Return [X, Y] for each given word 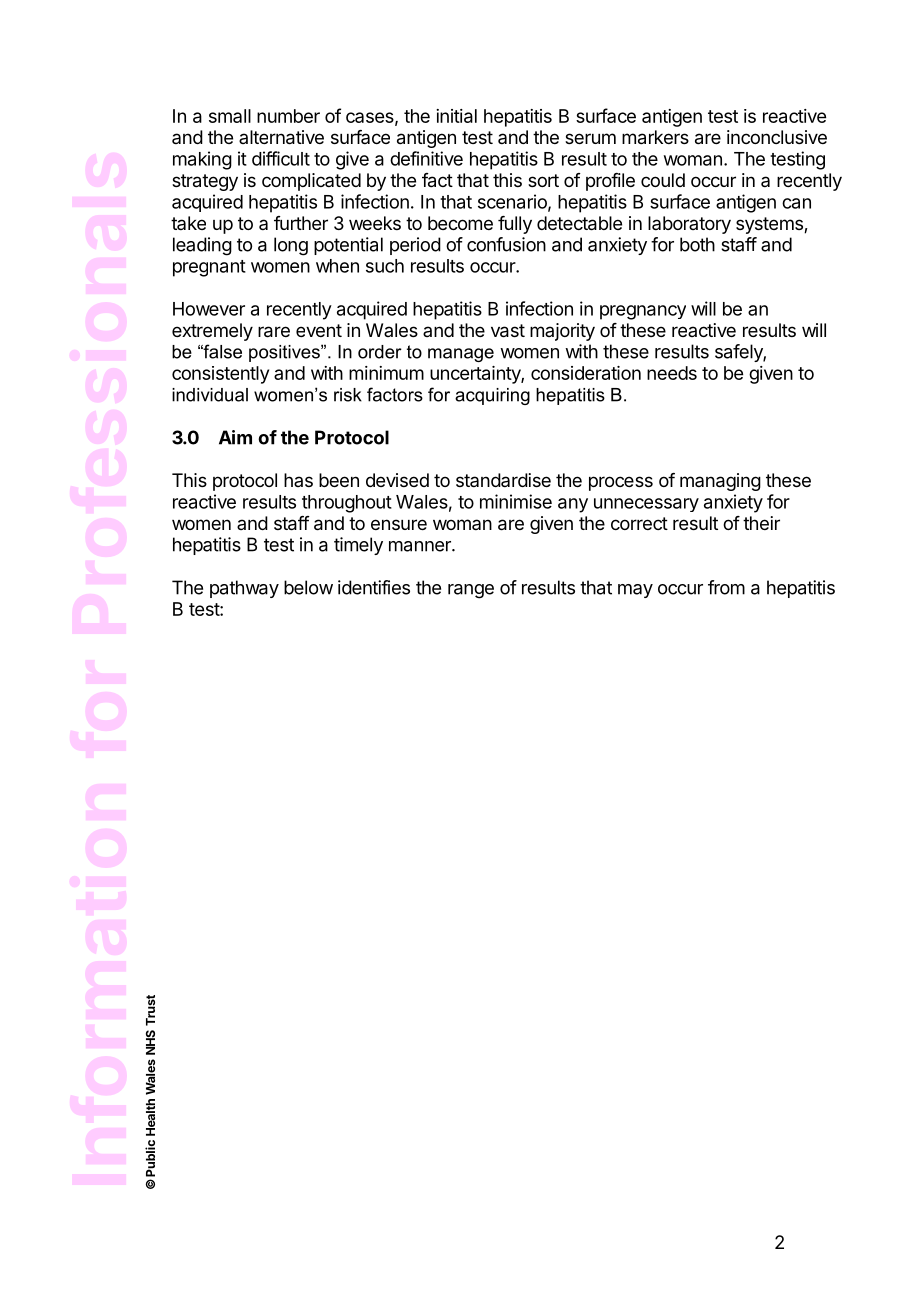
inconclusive [777, 137]
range [471, 591]
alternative [281, 137]
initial [456, 116]
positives [285, 353]
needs [672, 373]
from [726, 587]
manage [461, 355]
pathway [244, 589]
